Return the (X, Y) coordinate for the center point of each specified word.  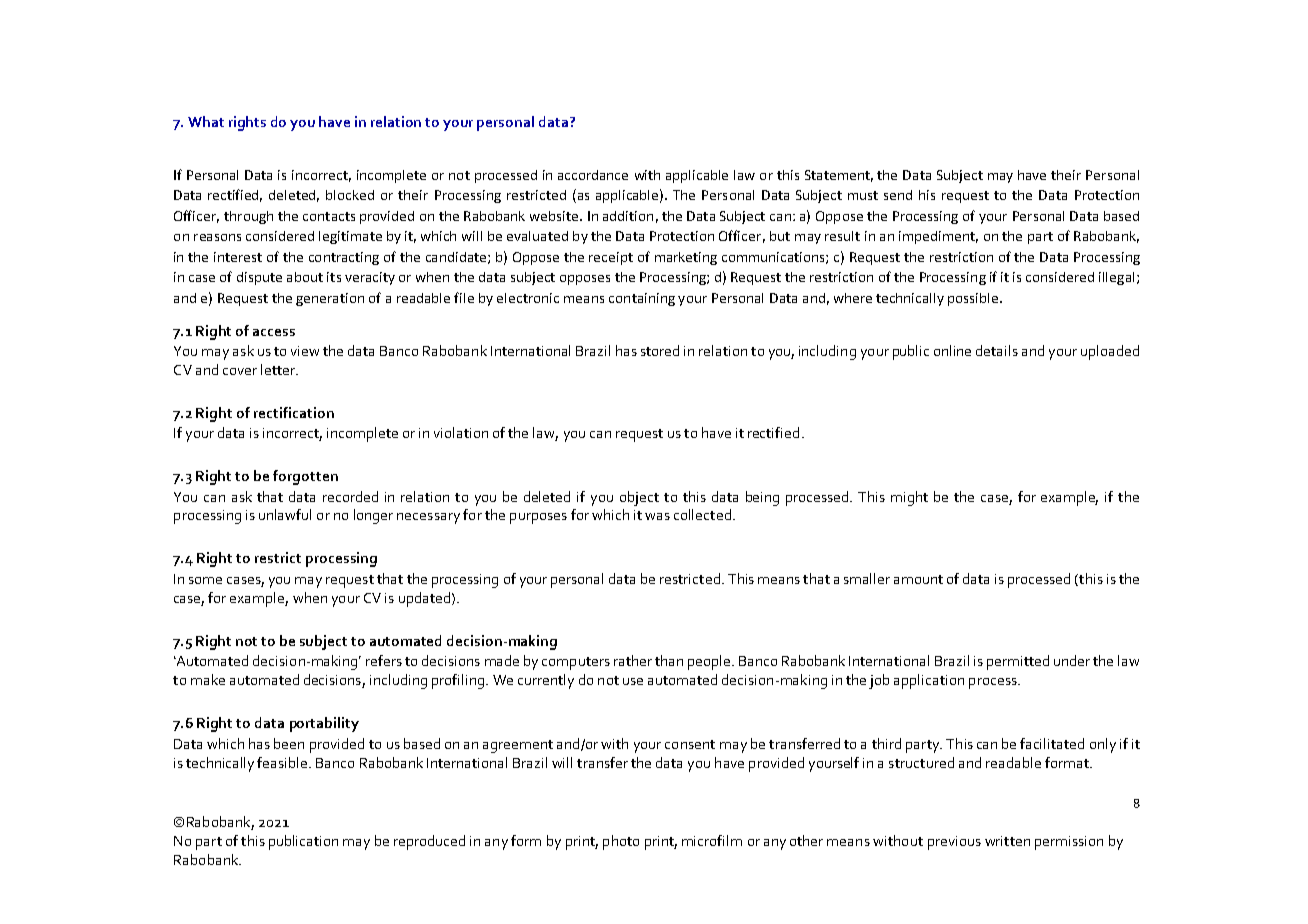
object (639, 498)
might (909, 498)
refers (384, 660)
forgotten (305, 477)
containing (642, 299)
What (206, 121)
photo (621, 842)
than (669, 660)
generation (330, 299)
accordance (593, 175)
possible (974, 299)
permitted (1018, 662)
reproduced (429, 842)
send (898, 195)
